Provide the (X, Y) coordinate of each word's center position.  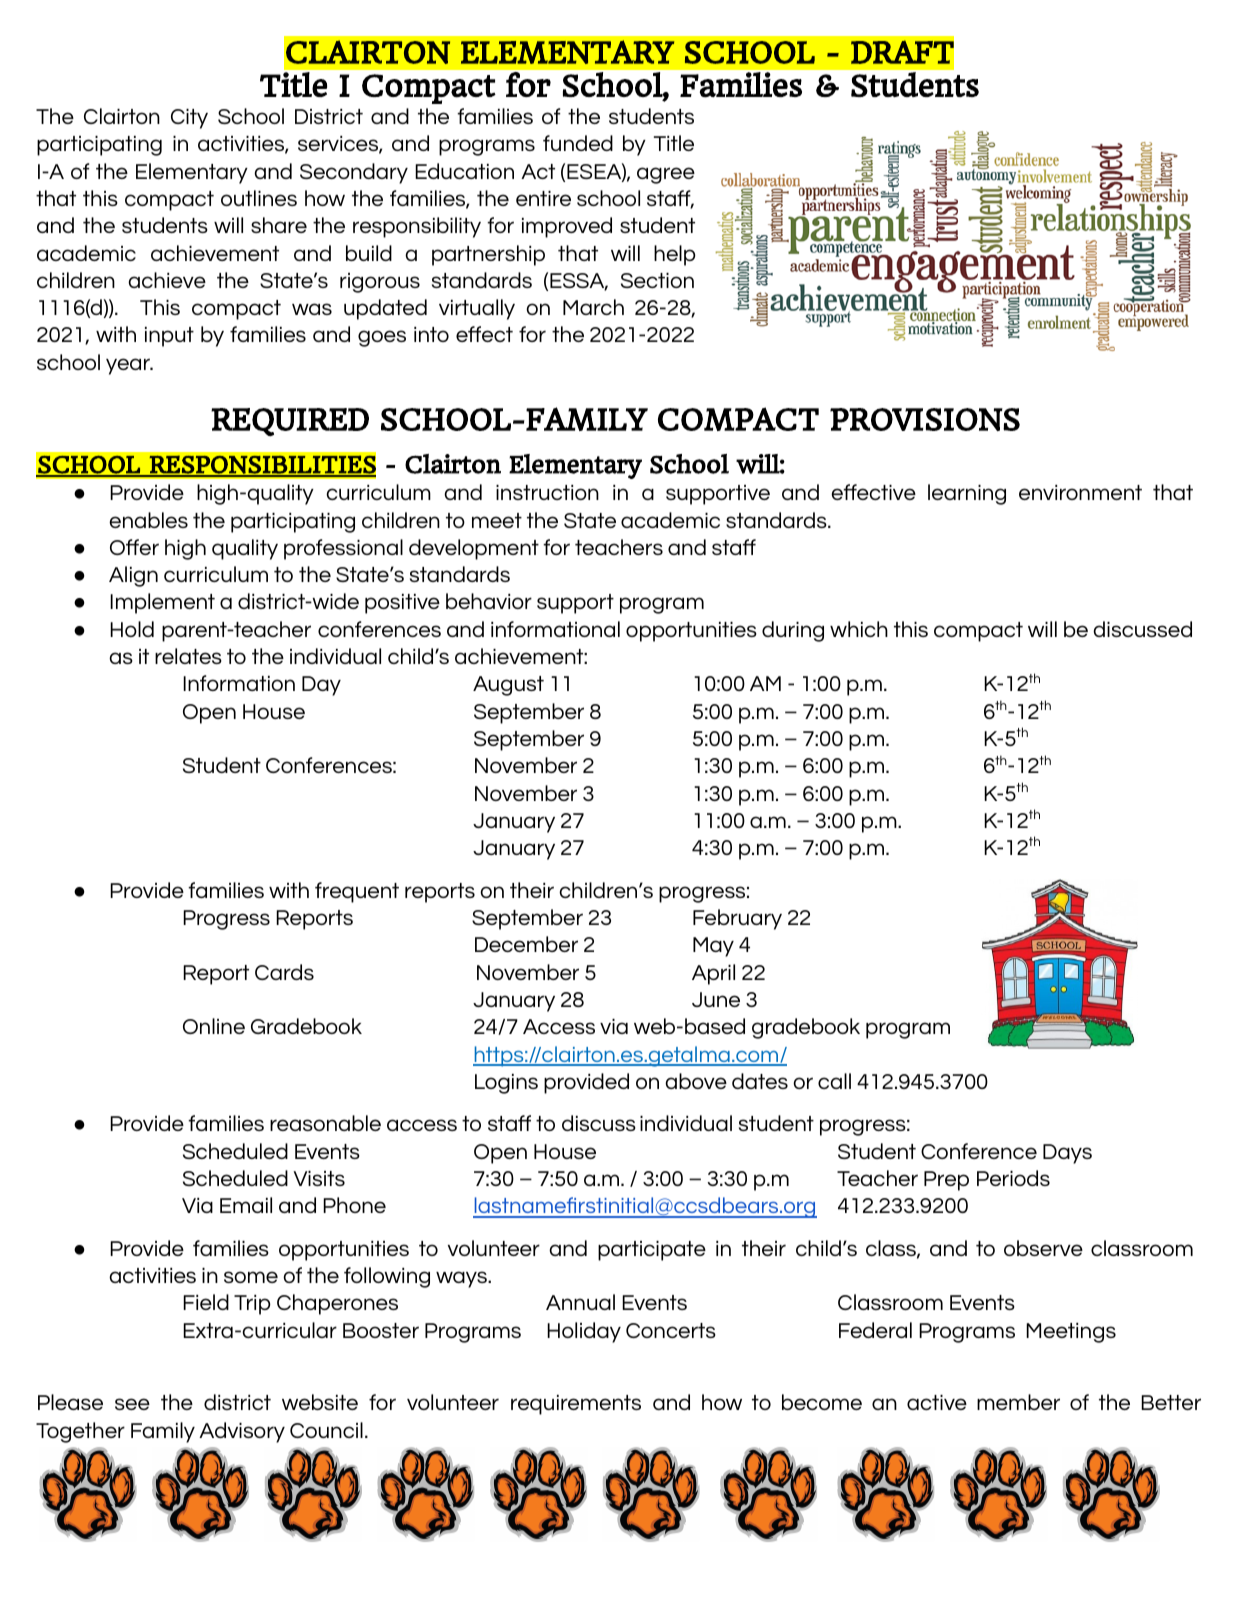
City (189, 119)
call (834, 1081)
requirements (576, 1405)
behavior (489, 601)
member (1018, 1402)
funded (578, 143)
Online (214, 1026)
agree (666, 175)
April (713, 974)
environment (1080, 492)
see (132, 1404)
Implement (162, 603)
